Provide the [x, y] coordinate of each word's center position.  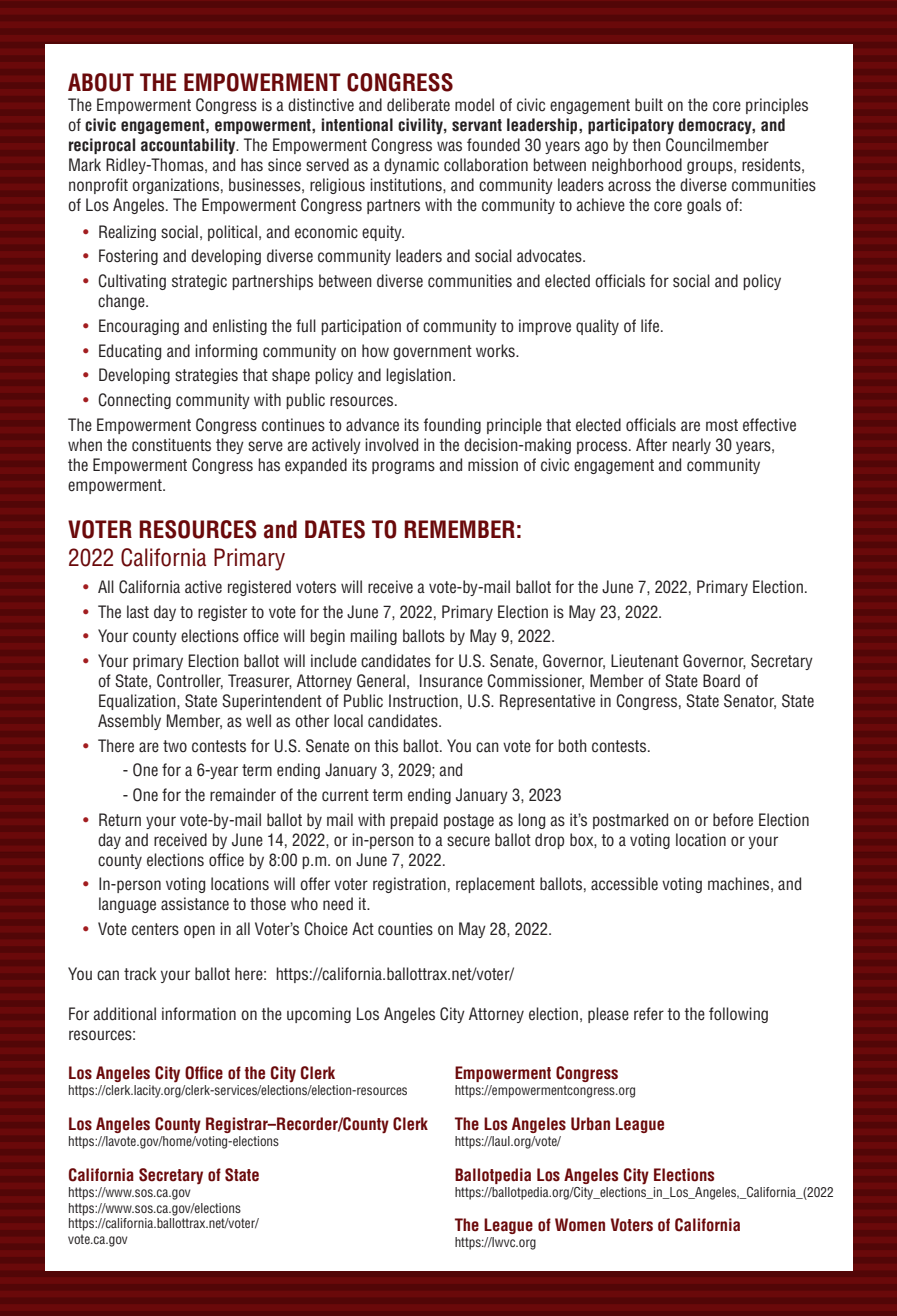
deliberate [418, 105]
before [733, 820]
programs [403, 467]
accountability [189, 146]
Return [120, 819]
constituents [171, 445]
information [199, 1013]
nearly [691, 446]
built [649, 104]
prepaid [414, 821]
